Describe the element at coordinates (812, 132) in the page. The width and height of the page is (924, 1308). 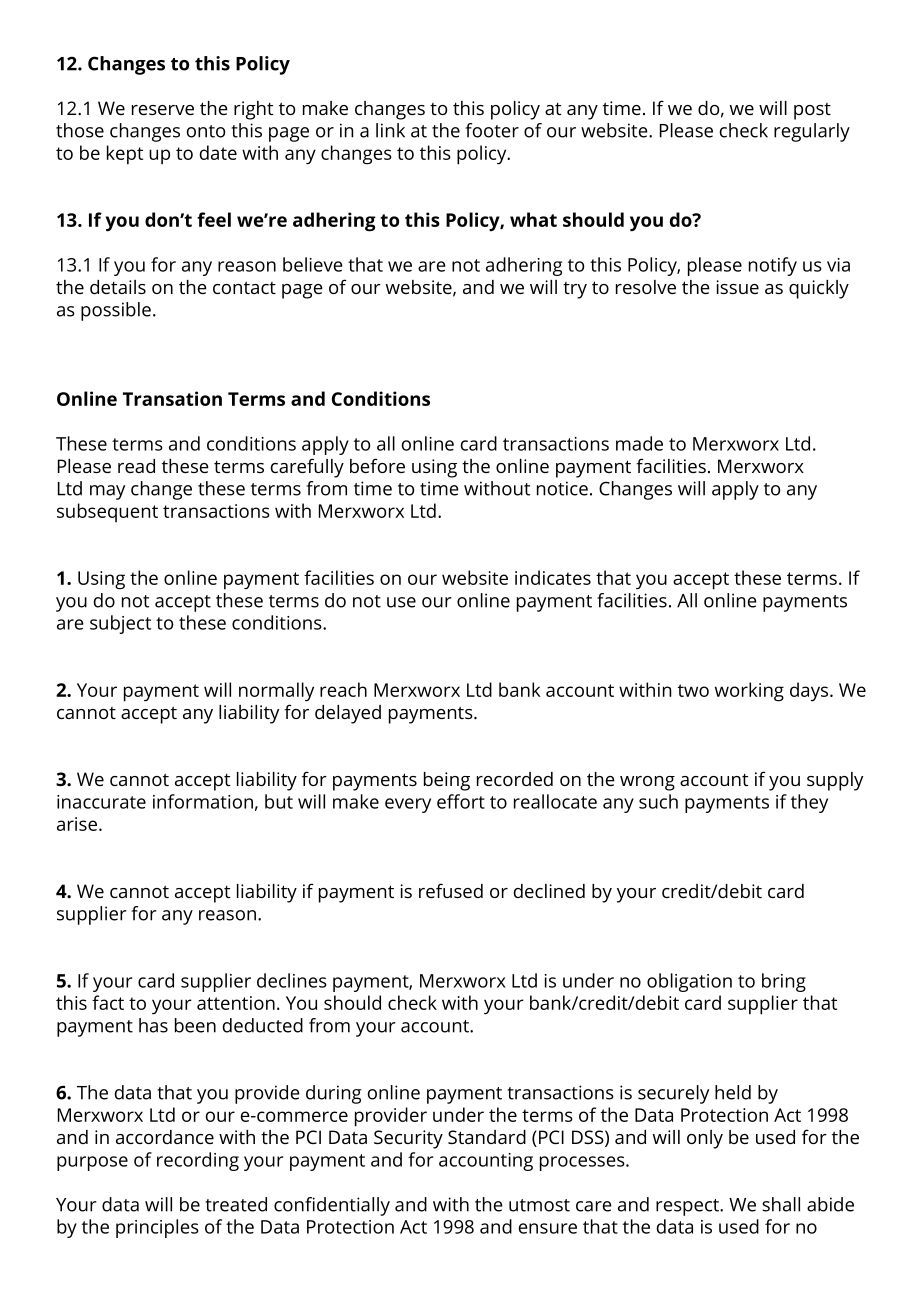
I see `regularly` at that location.
